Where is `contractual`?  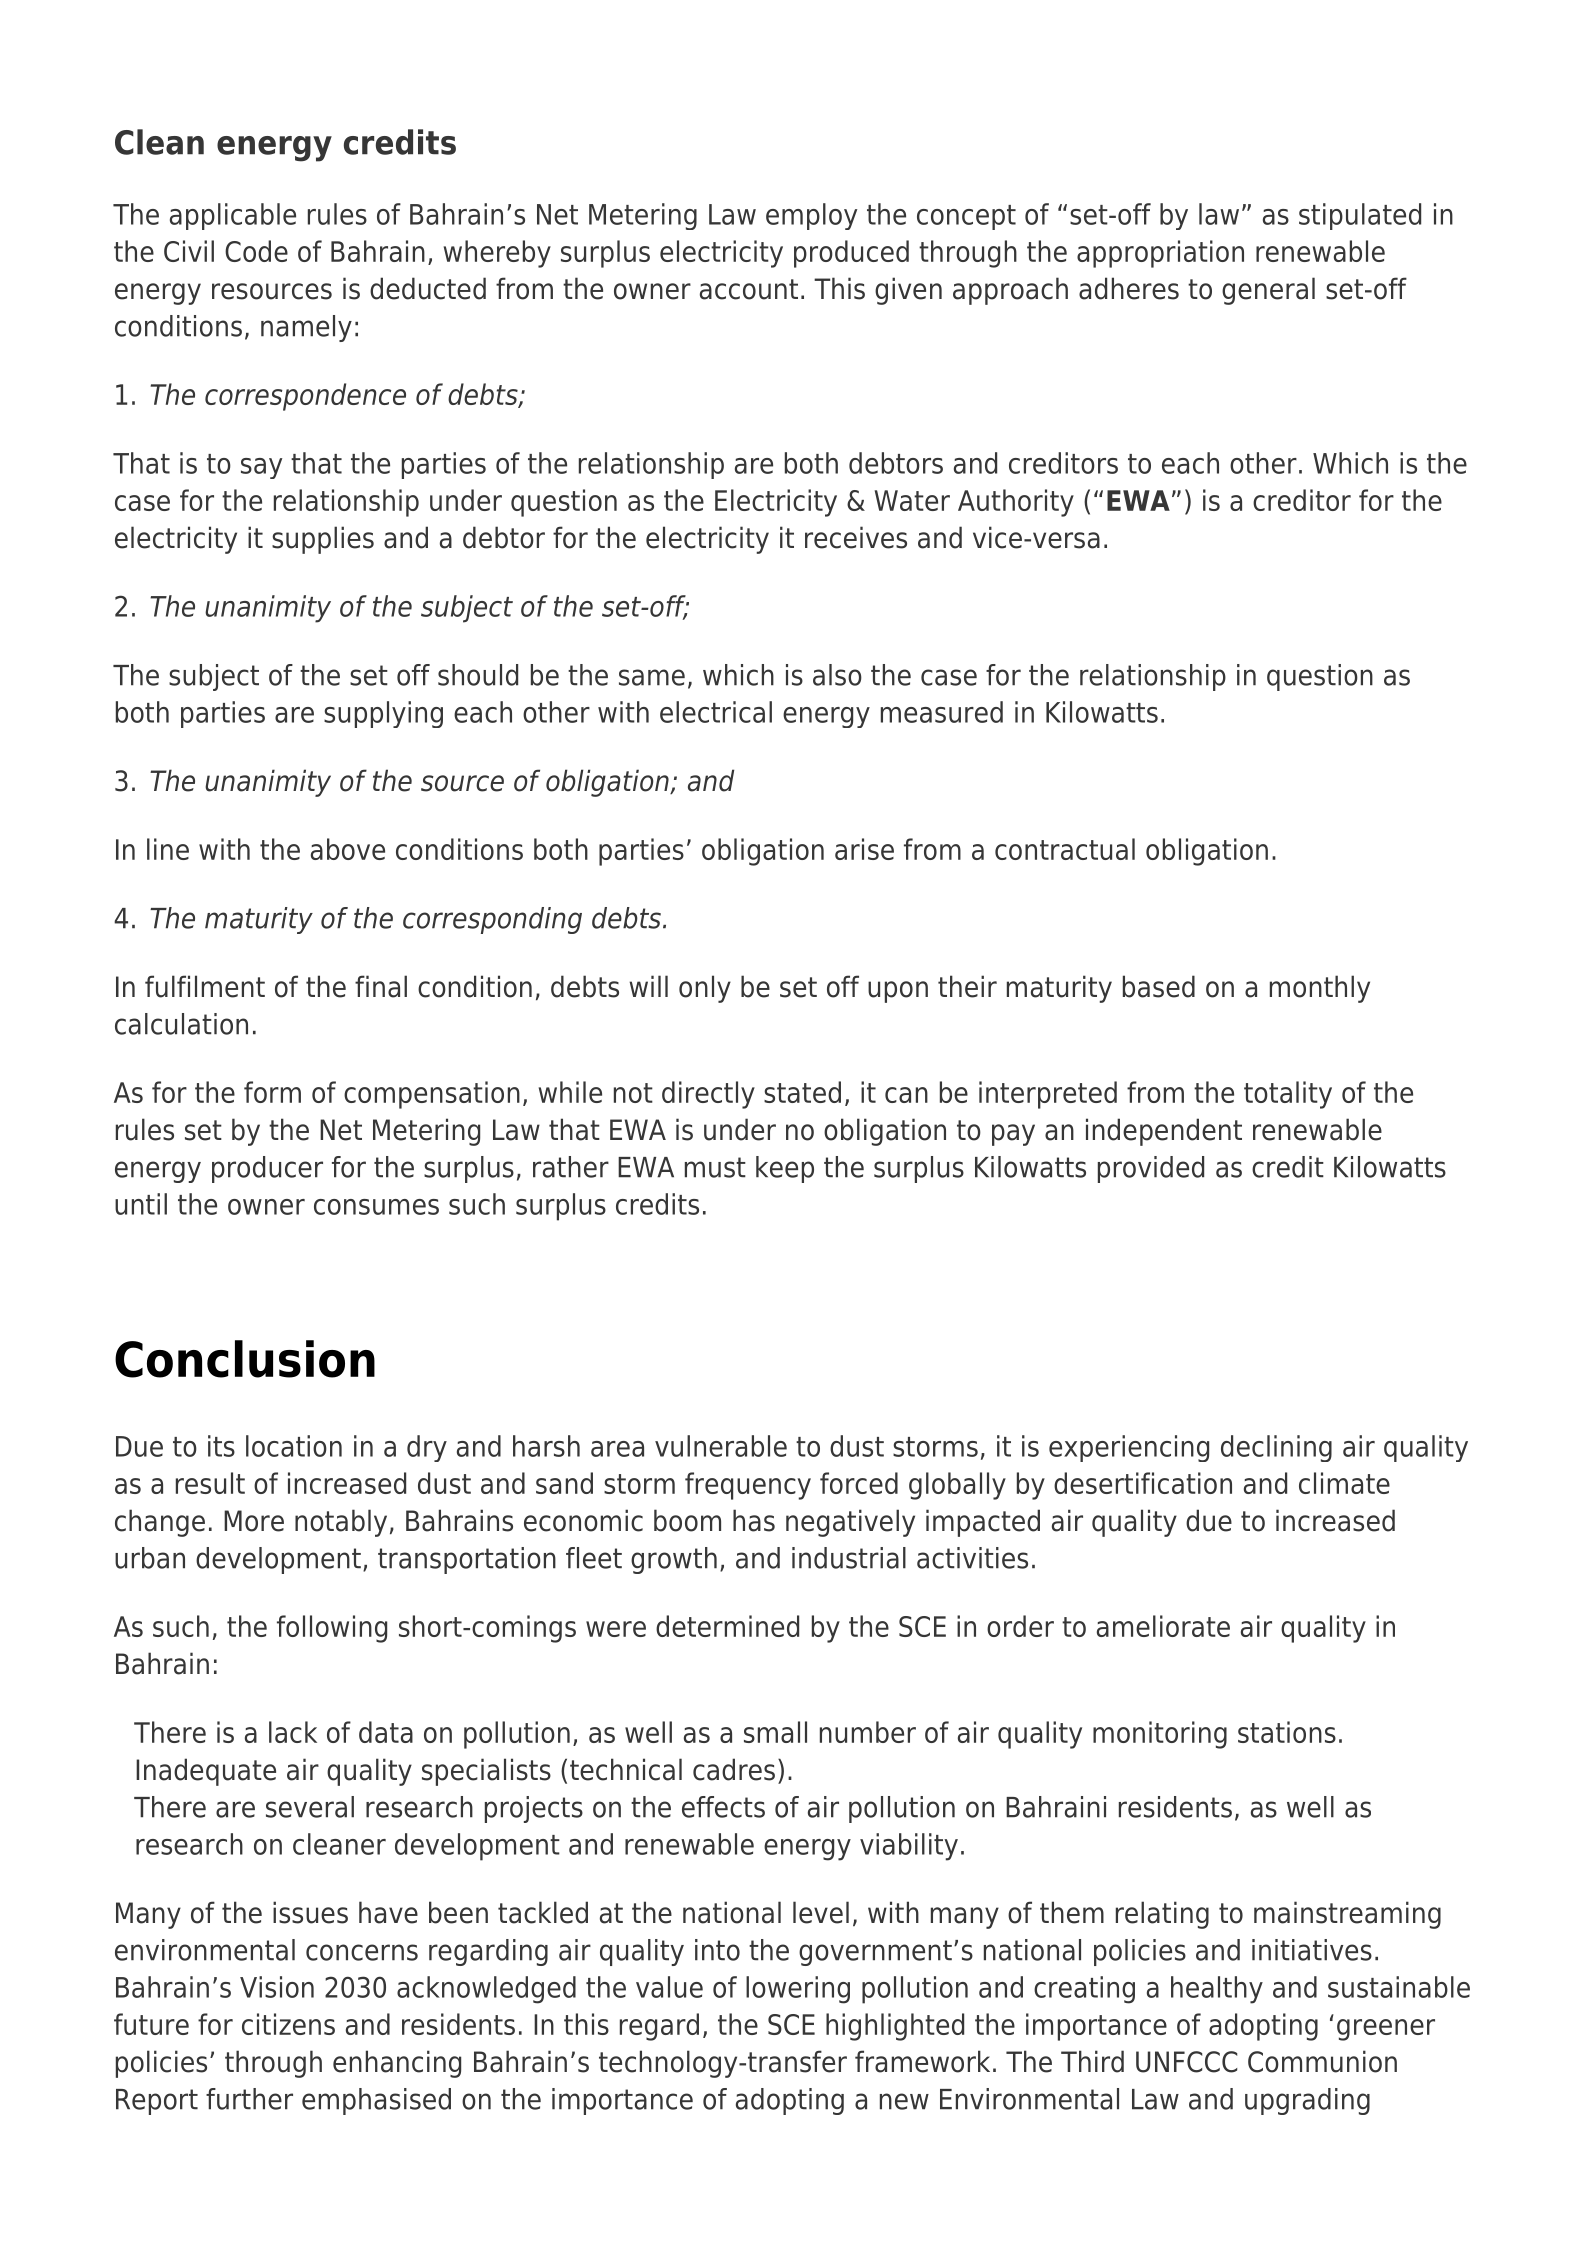
contractual is located at coordinates (1065, 849).
